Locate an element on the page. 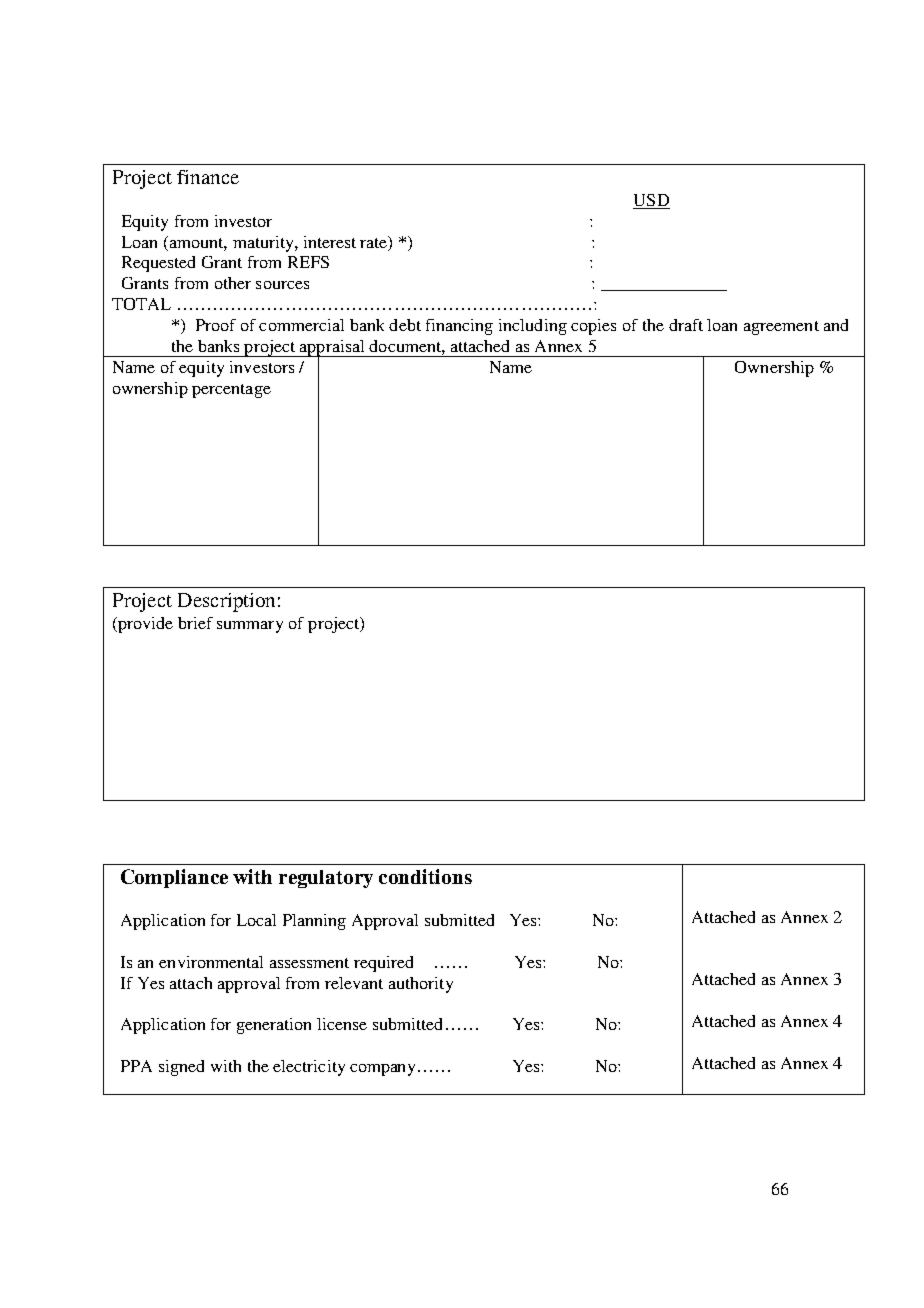 The width and height of the page is (924, 1308). brief is located at coordinates (195, 623).
